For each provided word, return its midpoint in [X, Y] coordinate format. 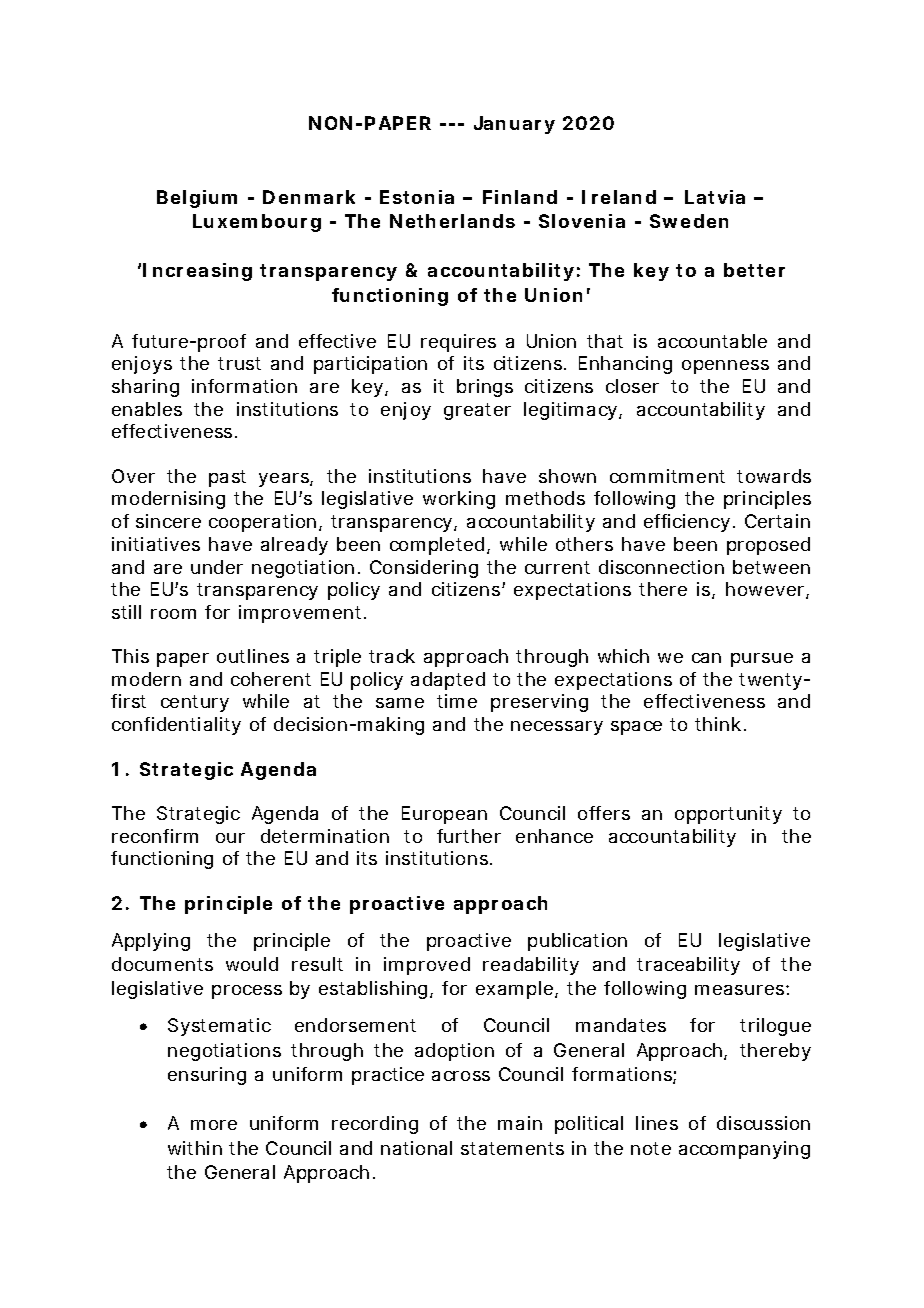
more [214, 1125]
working [459, 500]
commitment [667, 476]
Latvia [715, 197]
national [416, 1148]
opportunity [728, 815]
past [227, 478]
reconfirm [155, 836]
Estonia [417, 197]
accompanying [744, 1150]
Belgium [197, 199]
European [444, 815]
